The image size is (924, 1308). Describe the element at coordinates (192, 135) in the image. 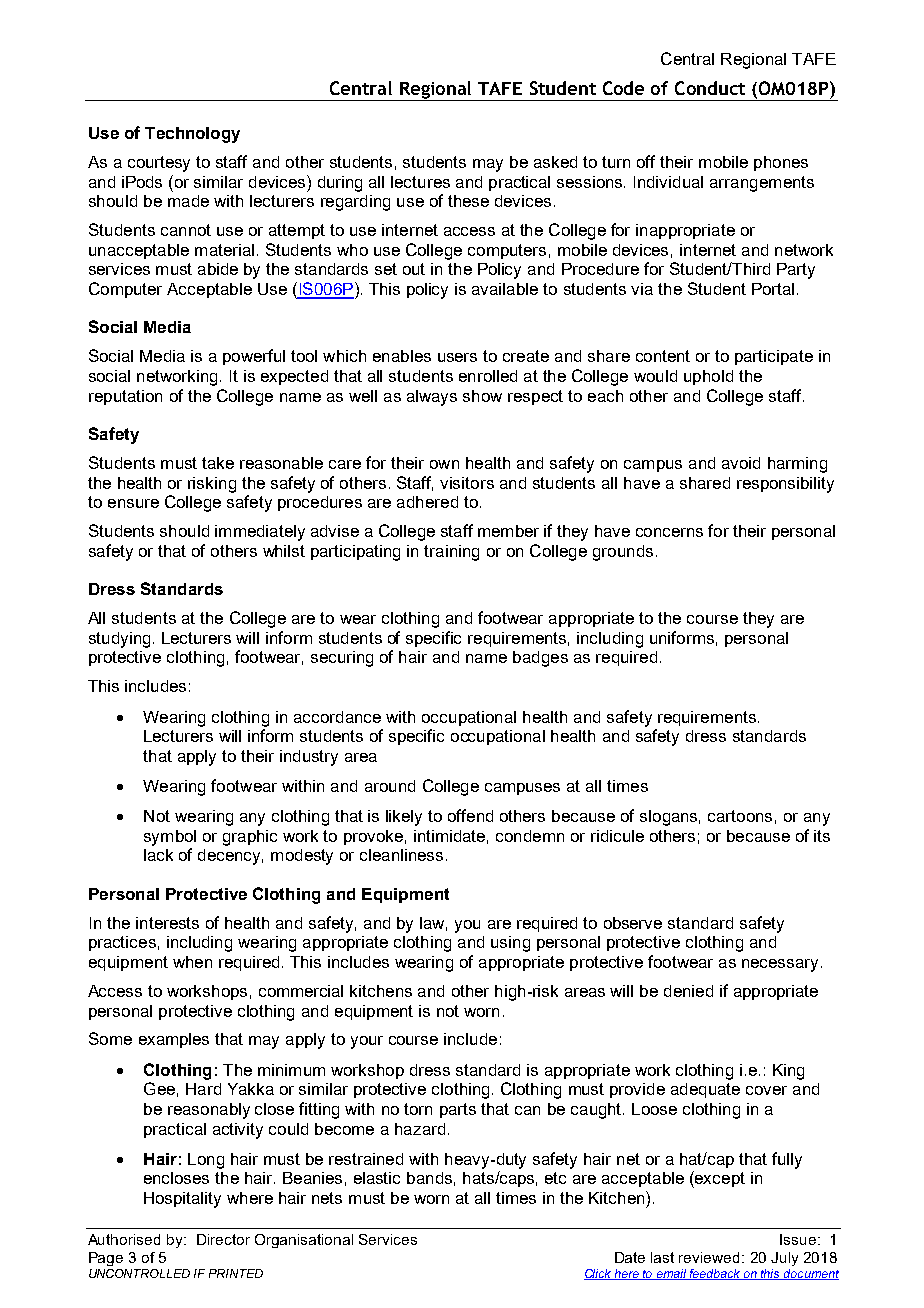

I see `Technology` at that location.
